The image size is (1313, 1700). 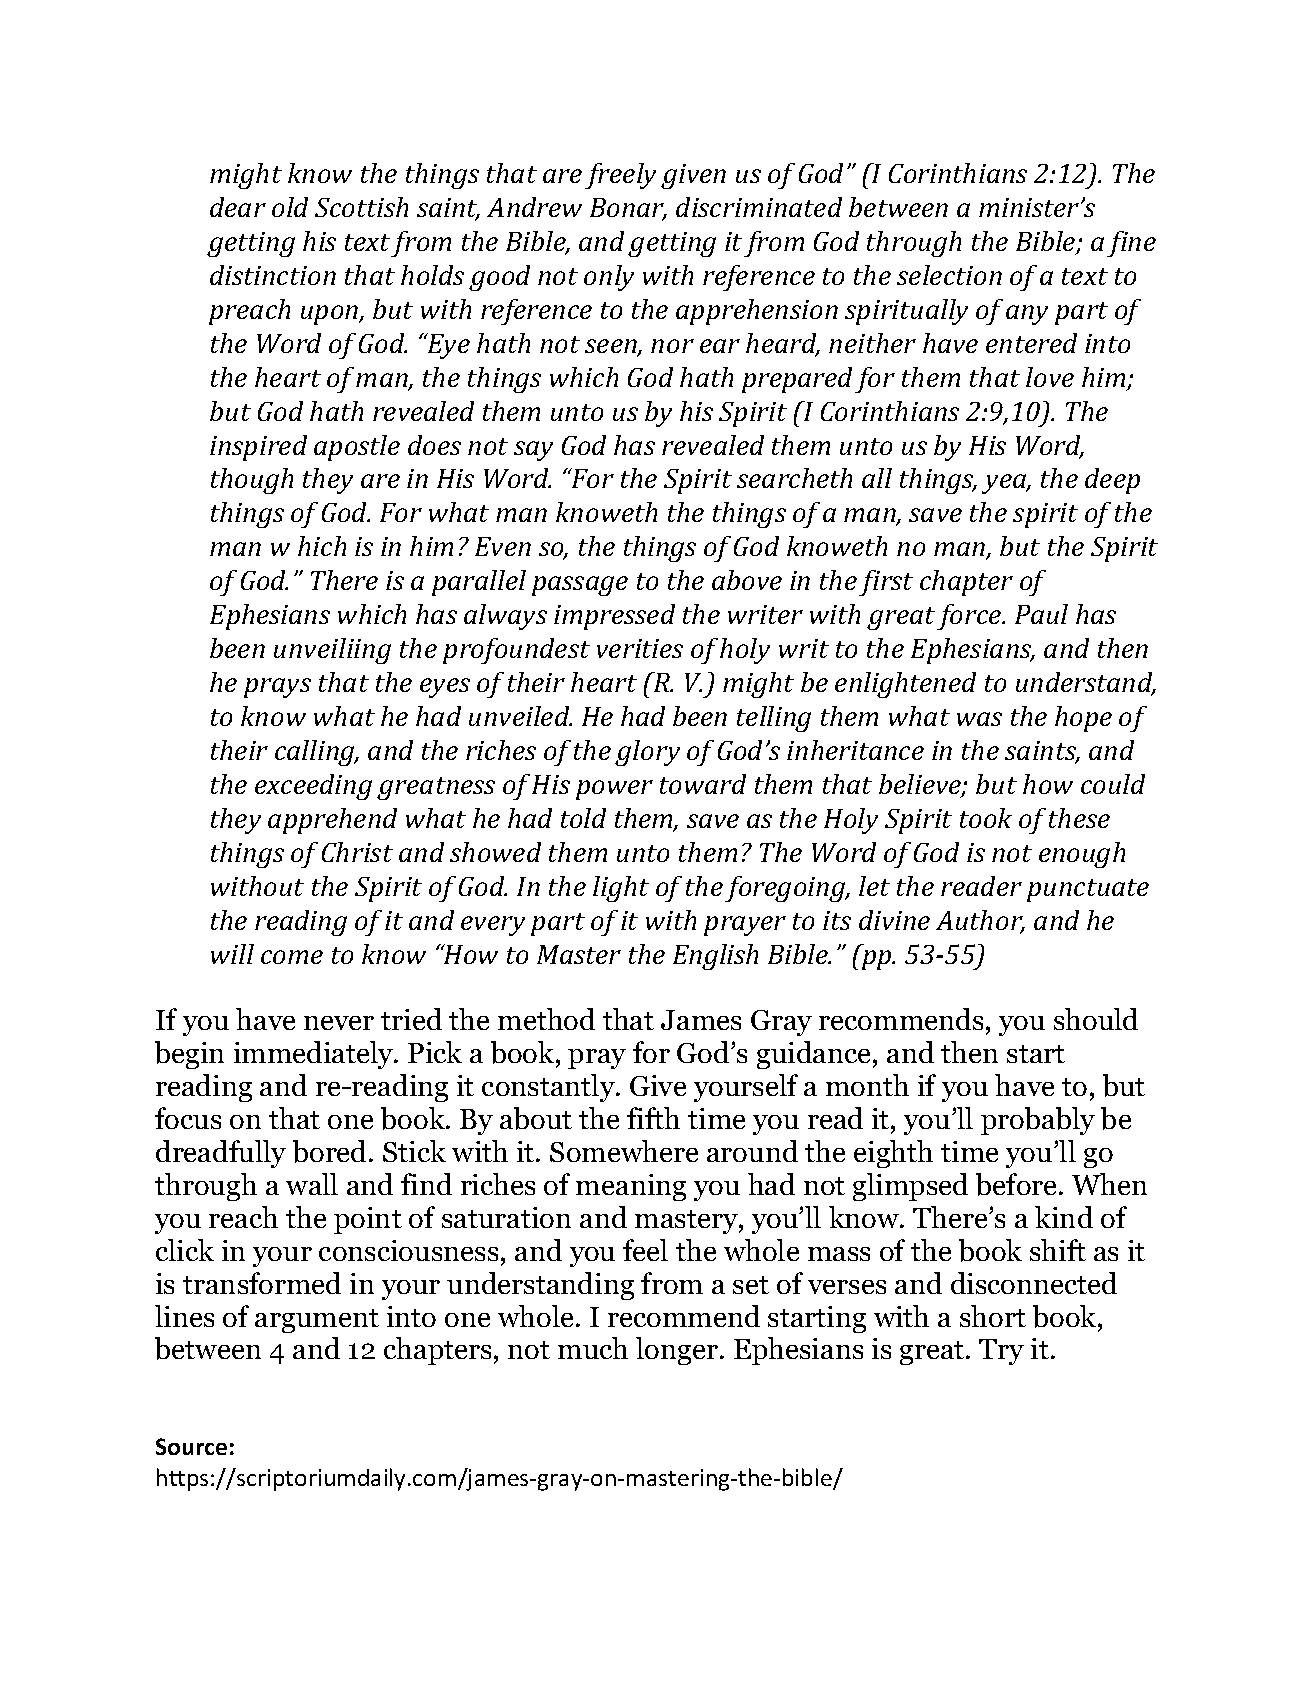 I want to click on power, so click(x=614, y=790).
